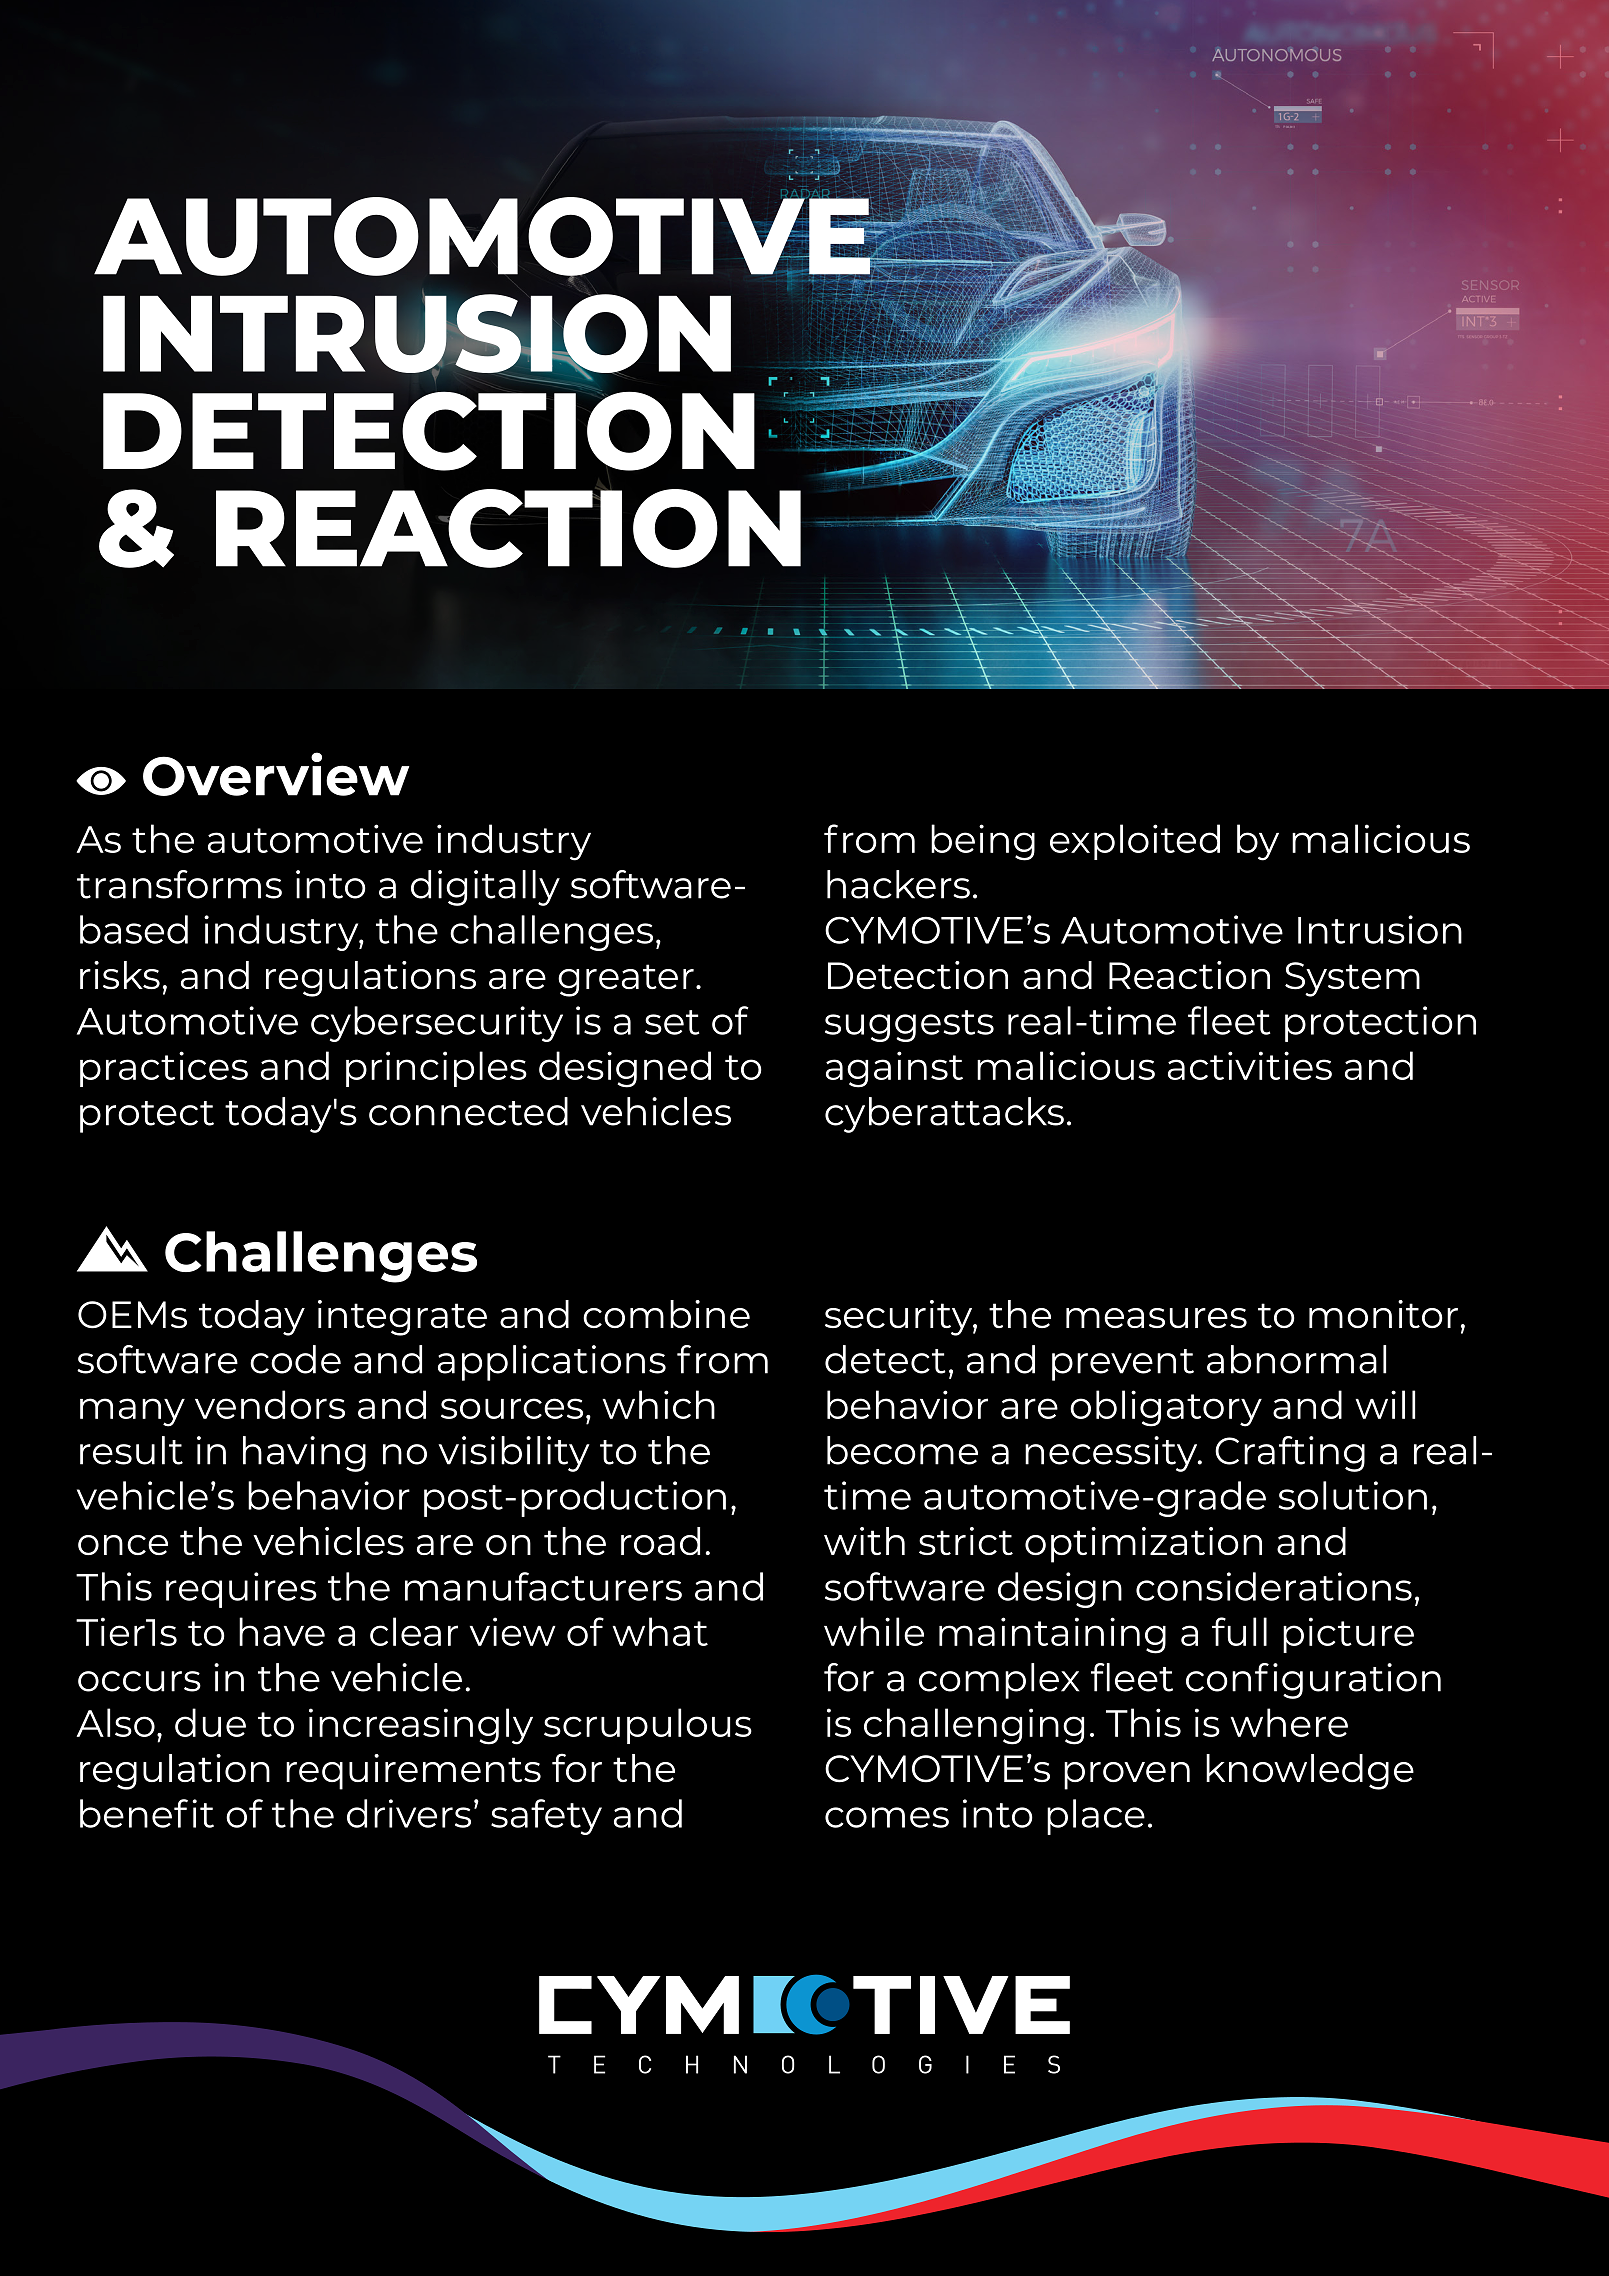  What do you see at coordinates (468, 1111) in the screenshot?
I see `connected` at bounding box center [468, 1111].
